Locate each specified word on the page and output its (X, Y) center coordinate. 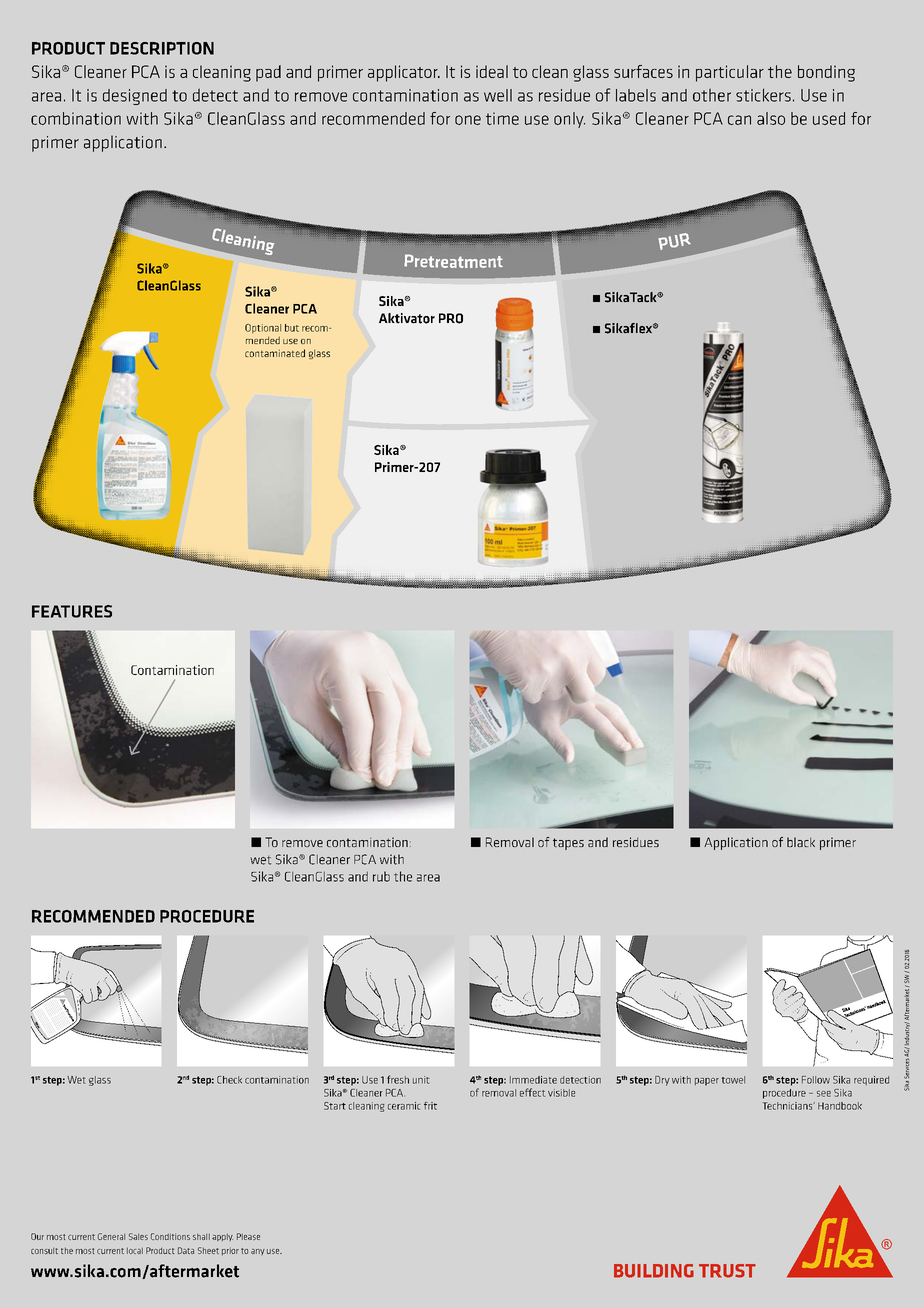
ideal (492, 71)
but (292, 328)
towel (733, 1080)
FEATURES (72, 611)
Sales (138, 1236)
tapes (568, 844)
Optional (263, 328)
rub (381, 876)
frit (430, 1106)
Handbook (840, 1106)
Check (229, 1080)
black (801, 842)
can (739, 120)
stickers (763, 95)
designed (135, 97)
